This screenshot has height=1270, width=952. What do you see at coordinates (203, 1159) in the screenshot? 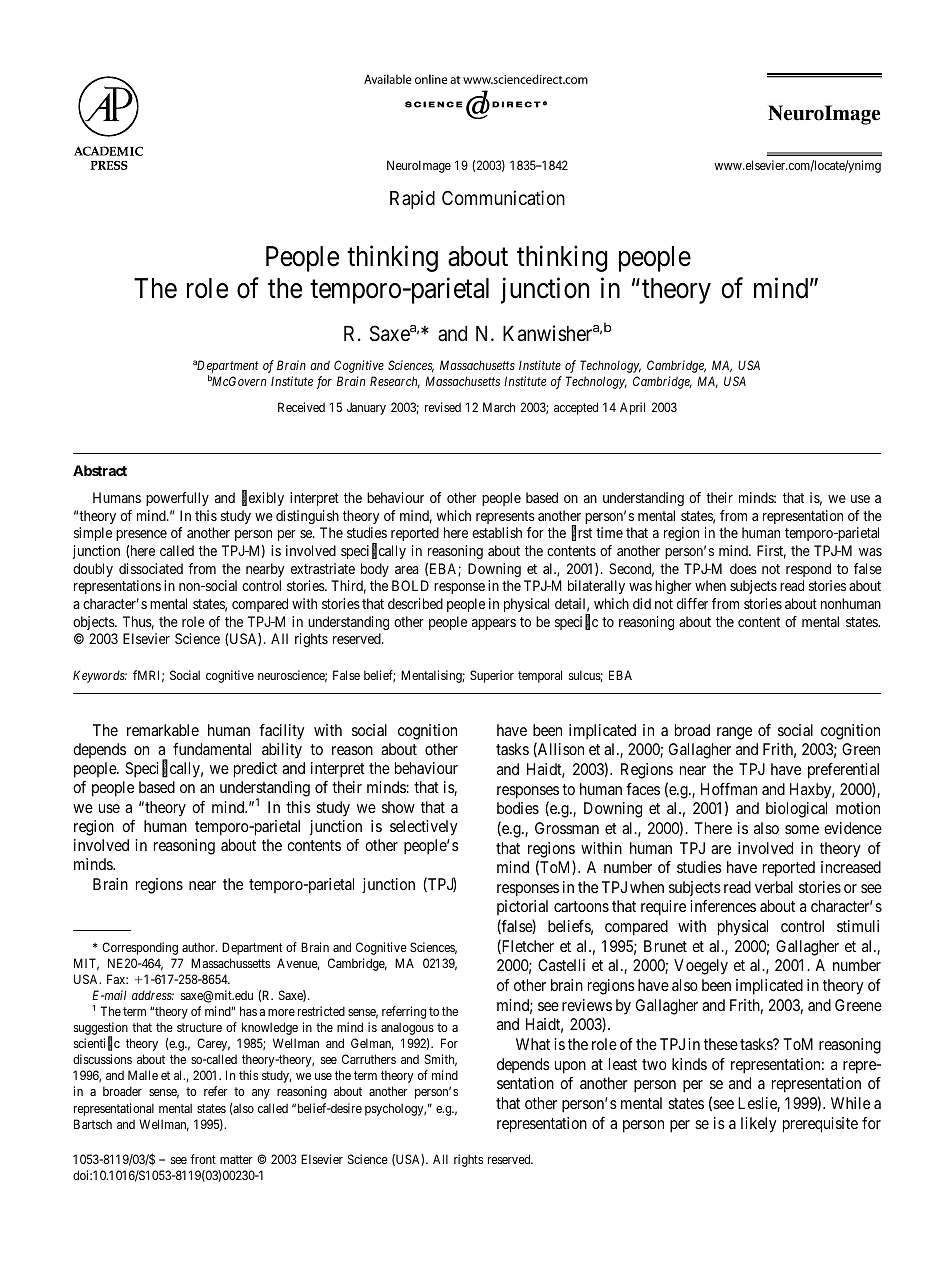
I see `front` at bounding box center [203, 1159].
